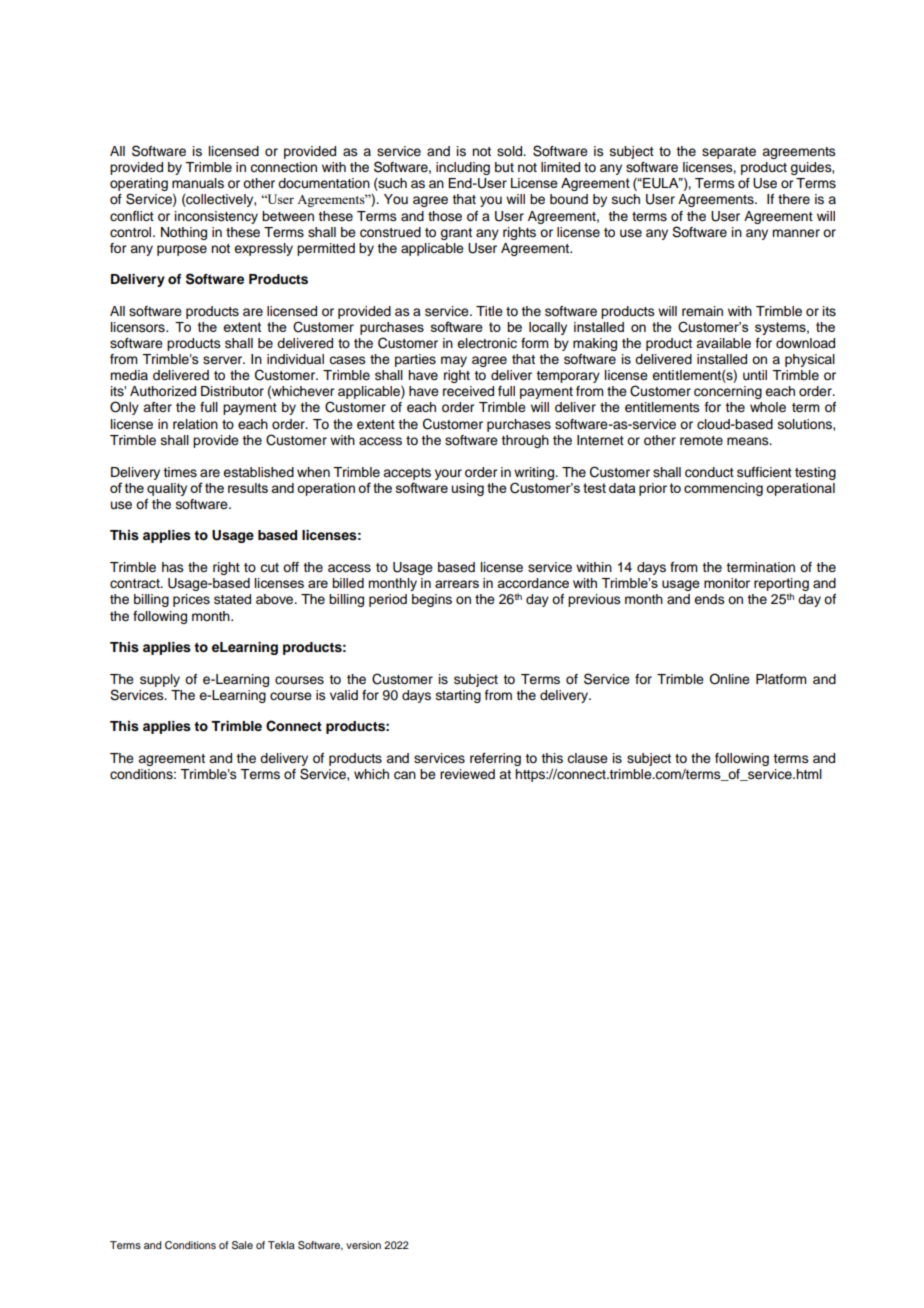 Image resolution: width=924 pixels, height=1308 pixels. What do you see at coordinates (729, 153) in the screenshot?
I see `separate` at bounding box center [729, 153].
